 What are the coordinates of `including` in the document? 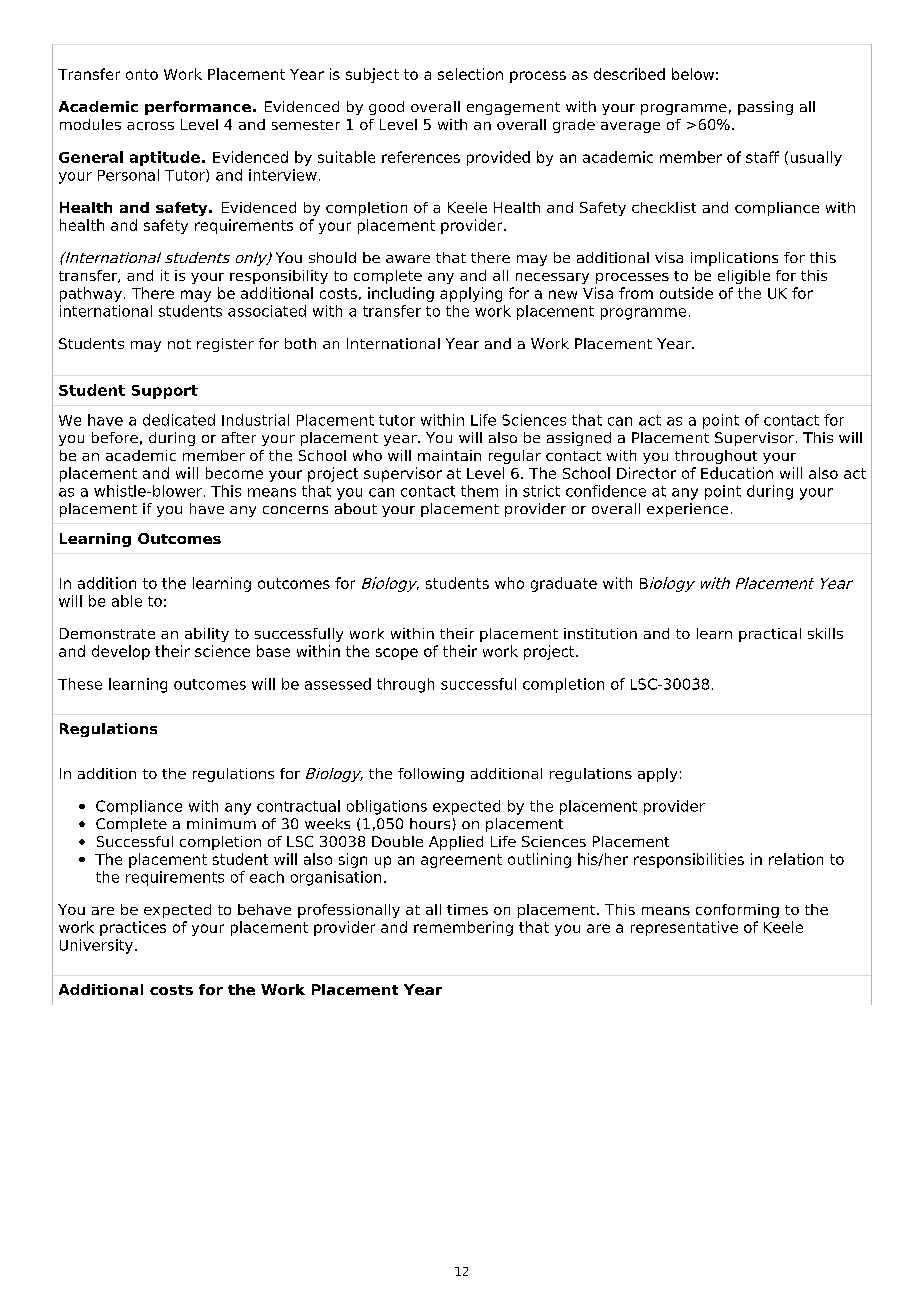 It's located at (401, 294).
